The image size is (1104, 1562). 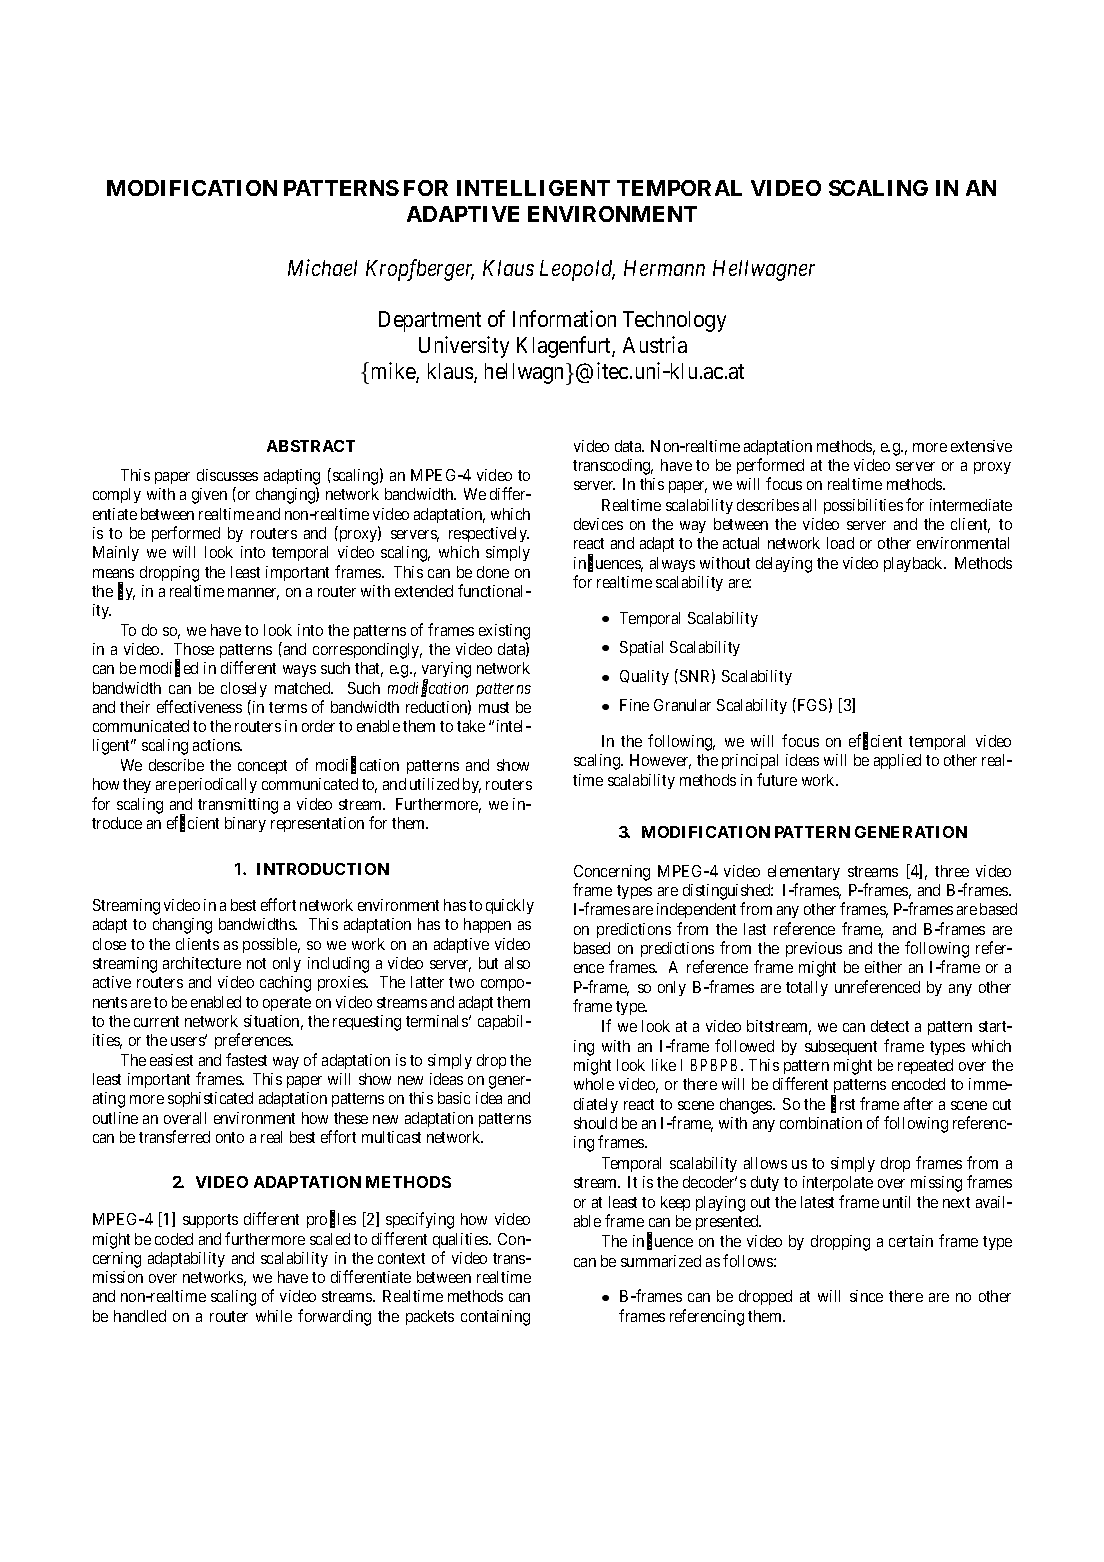 I want to click on periodically, so click(x=218, y=785).
